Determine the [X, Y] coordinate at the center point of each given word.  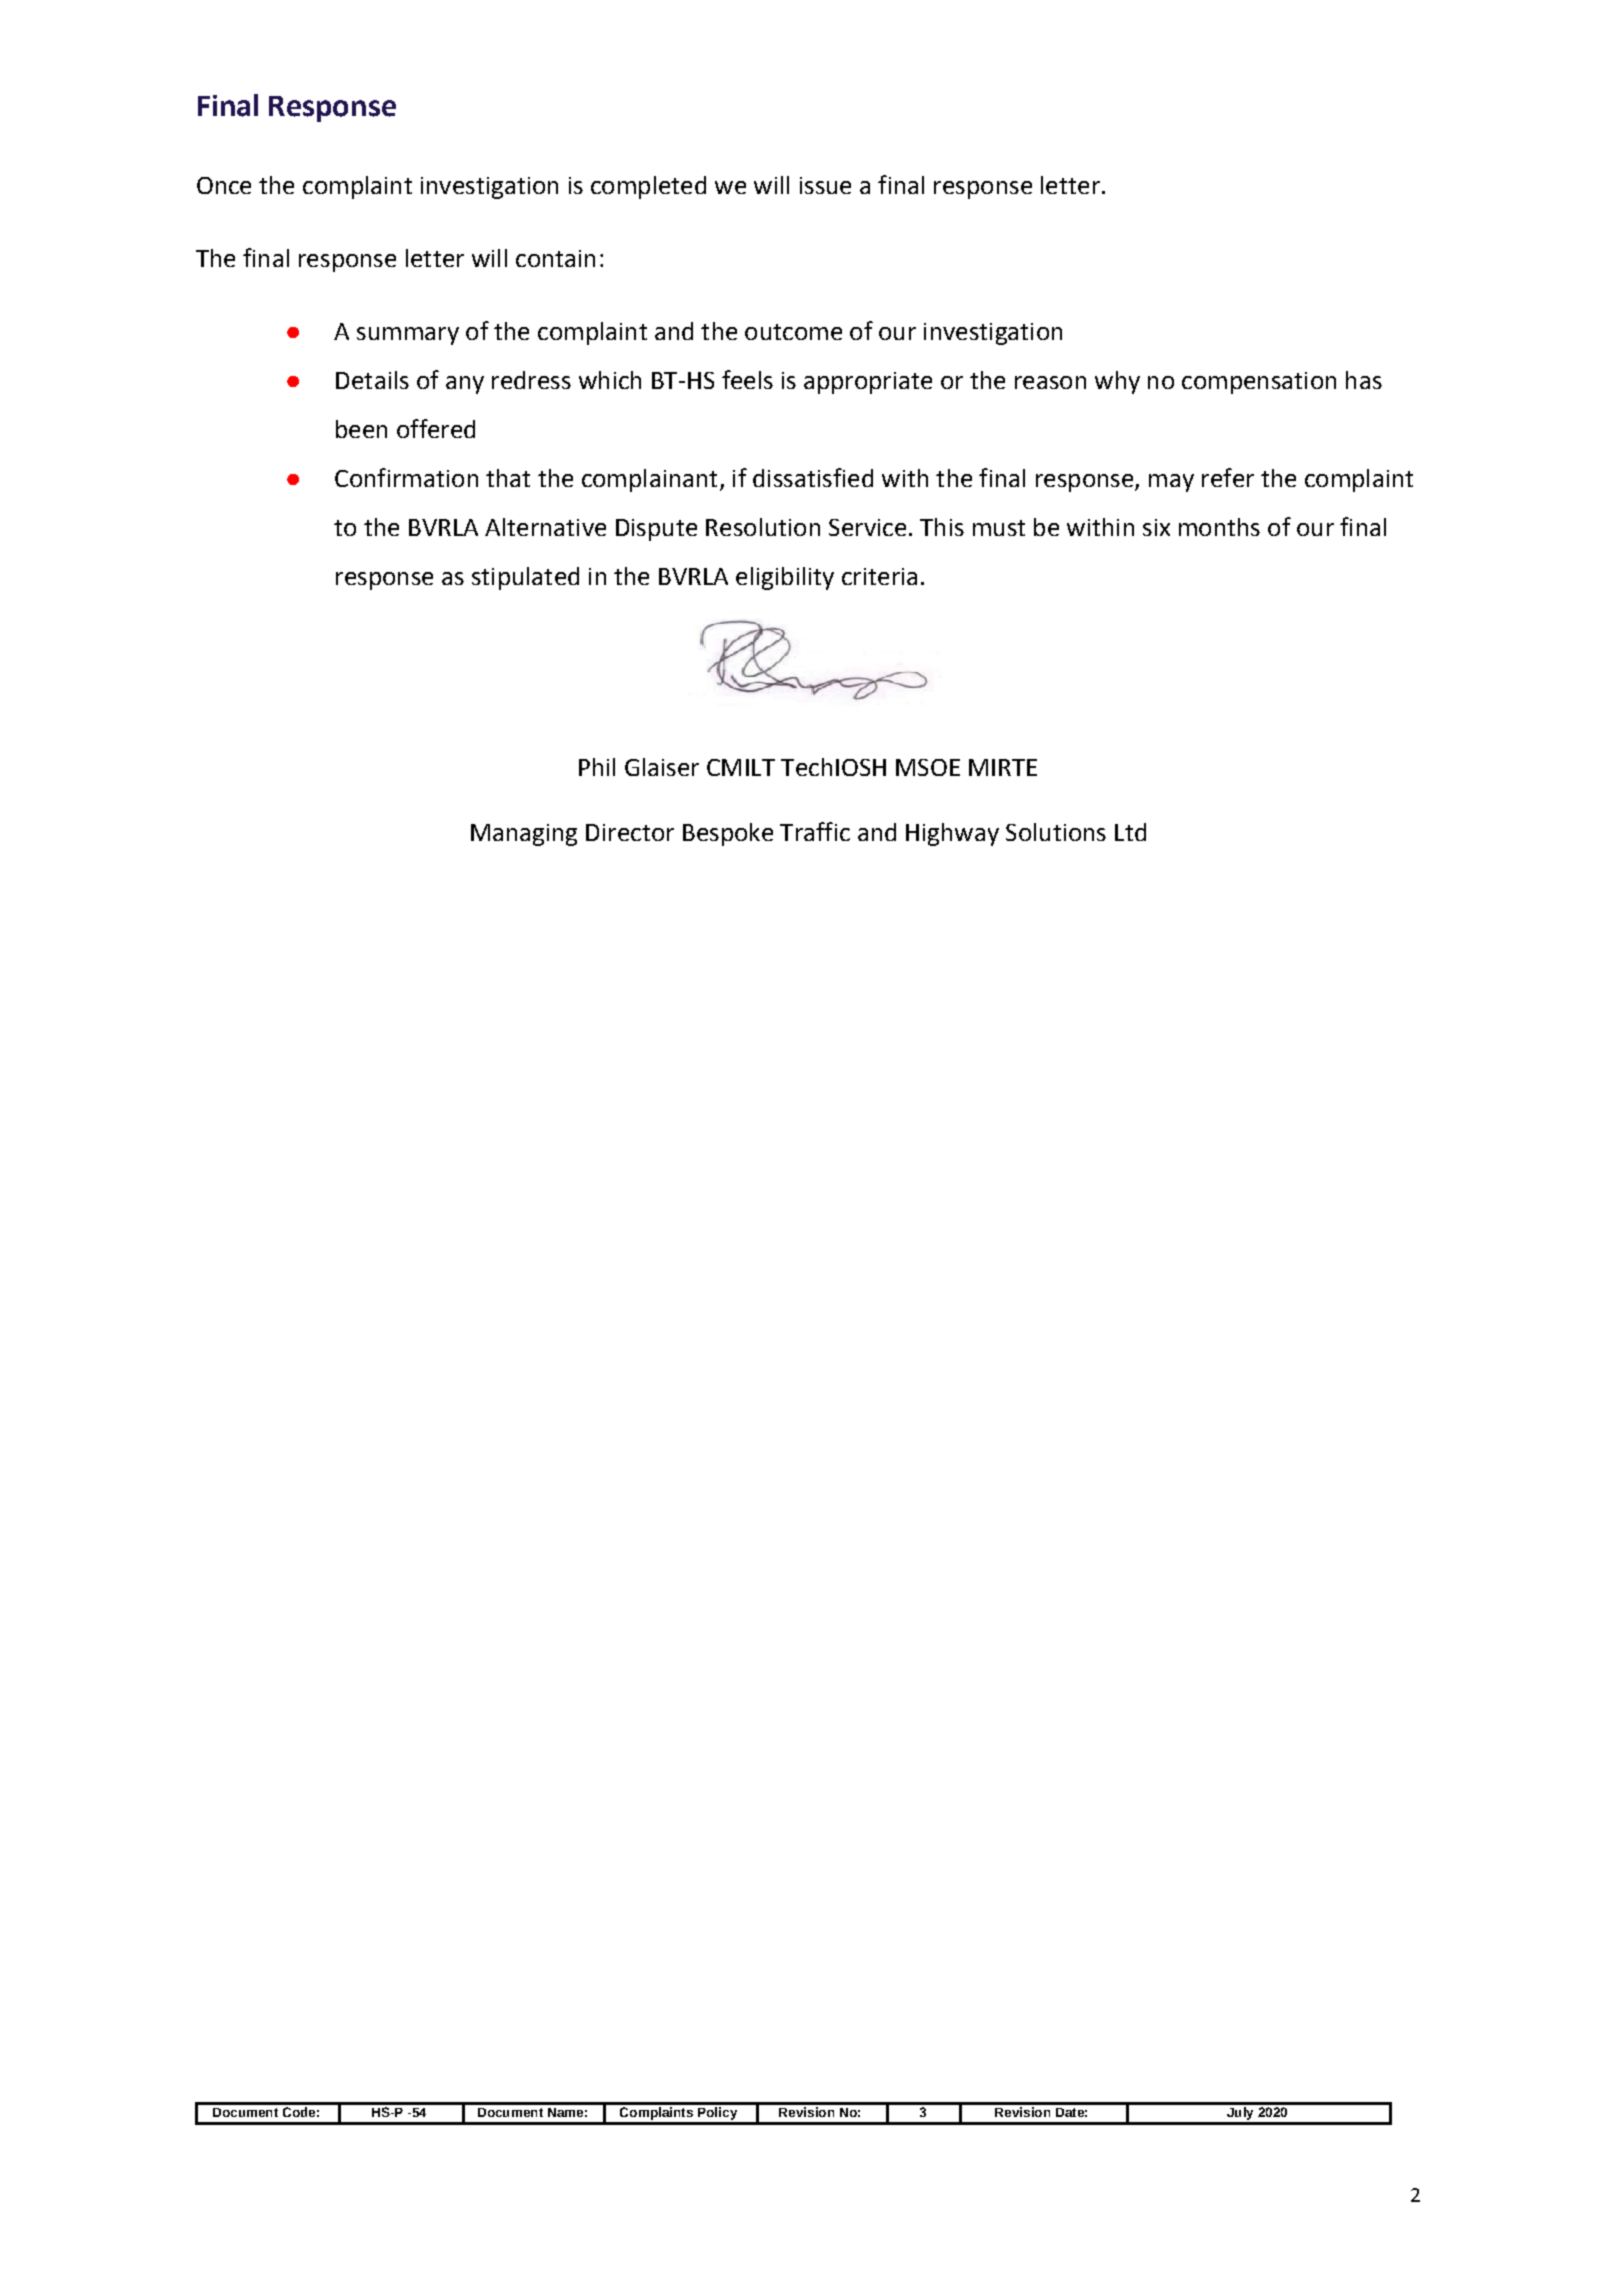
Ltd [1130, 832]
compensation [1259, 383]
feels [747, 379]
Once [224, 185]
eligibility [785, 578]
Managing [524, 835]
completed [648, 187]
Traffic [815, 831]
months [1219, 527]
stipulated [525, 578]
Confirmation [406, 477]
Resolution [763, 527]
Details [372, 380]
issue [825, 185]
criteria [879, 576]
